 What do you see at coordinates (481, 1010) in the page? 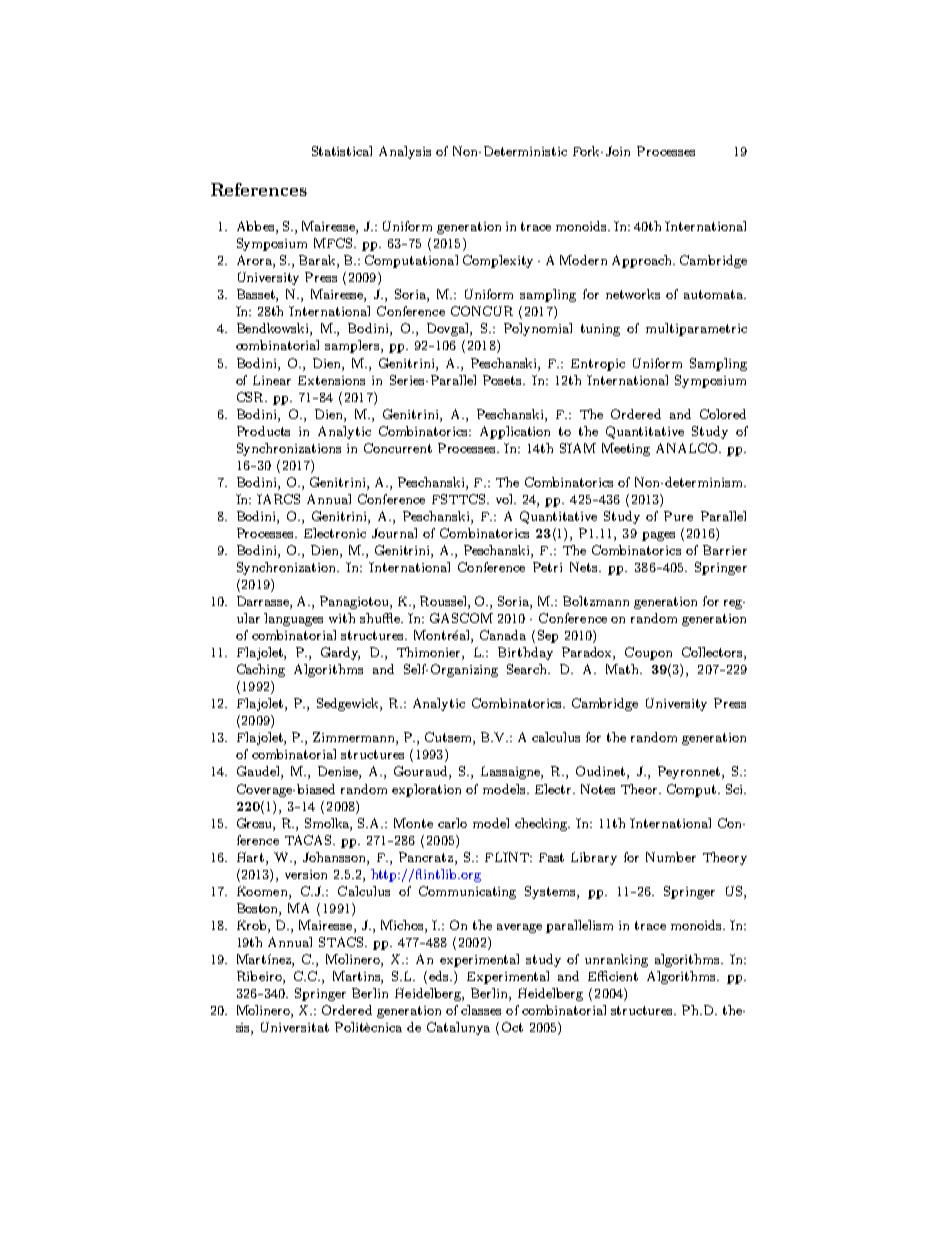
I see `classes` at bounding box center [481, 1010].
